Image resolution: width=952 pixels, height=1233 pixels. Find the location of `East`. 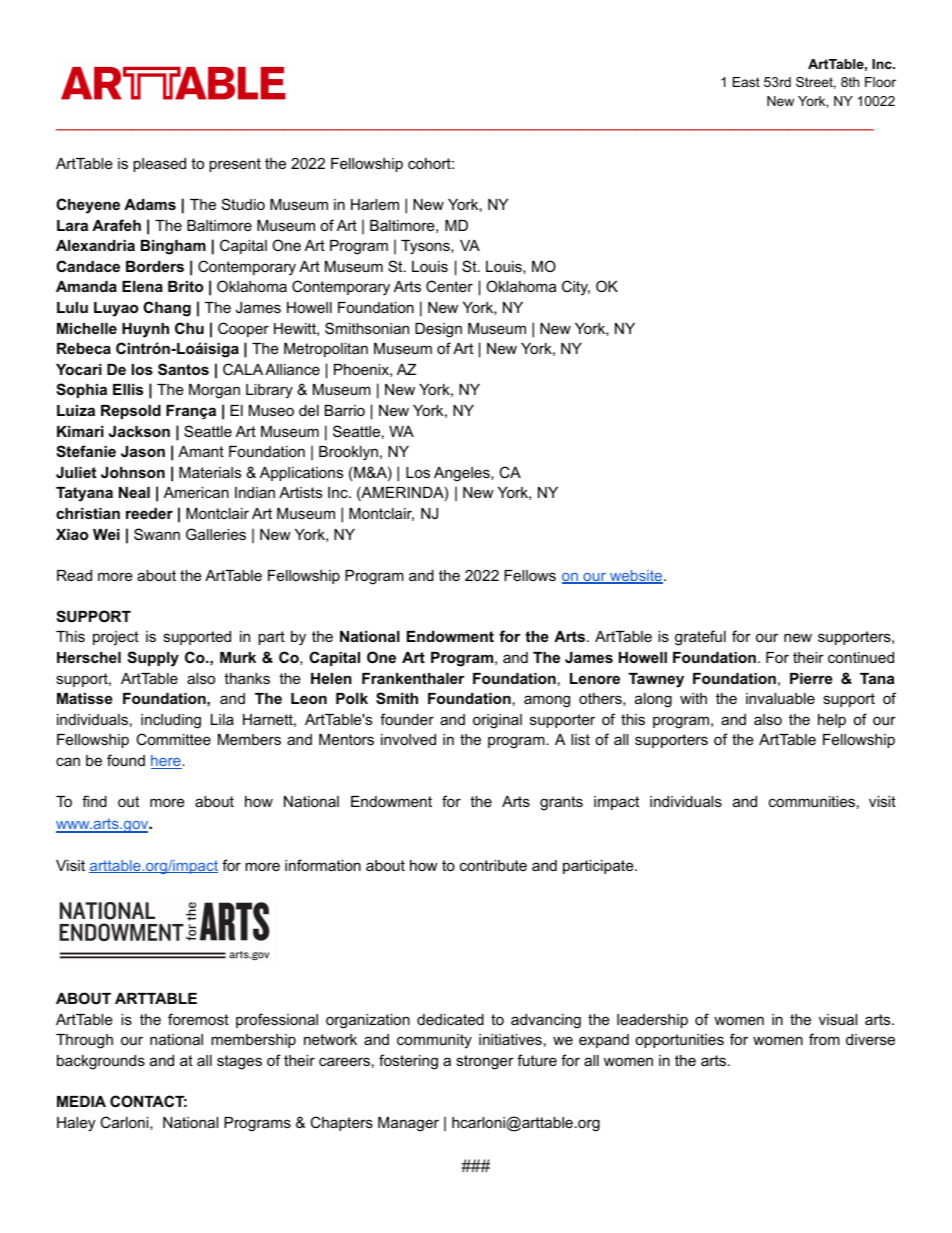

East is located at coordinates (746, 82).
